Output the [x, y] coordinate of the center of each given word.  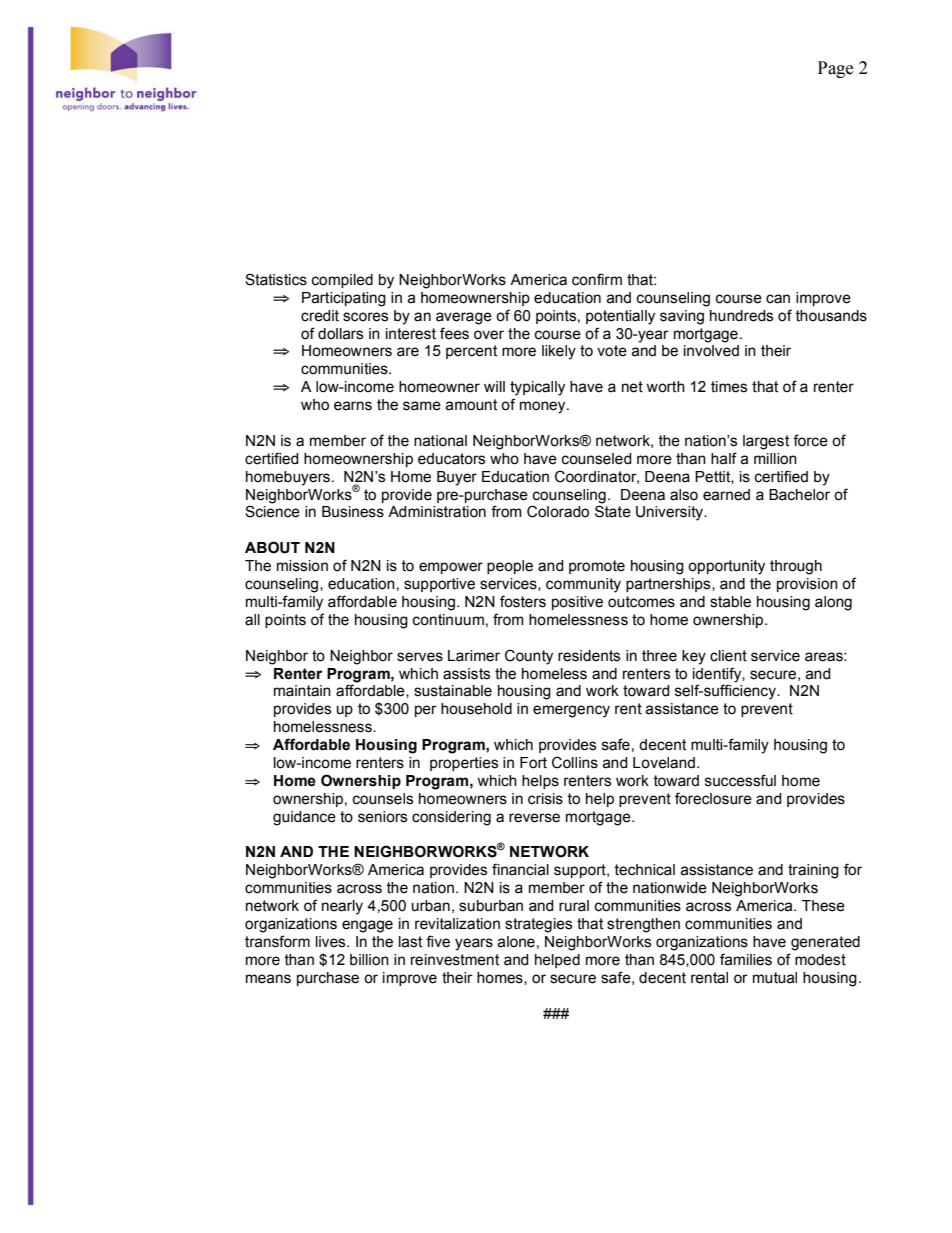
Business [353, 512]
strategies [538, 925]
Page [835, 69]
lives [332, 942]
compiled [342, 281]
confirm [597, 279]
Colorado [558, 511]
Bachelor [799, 495]
